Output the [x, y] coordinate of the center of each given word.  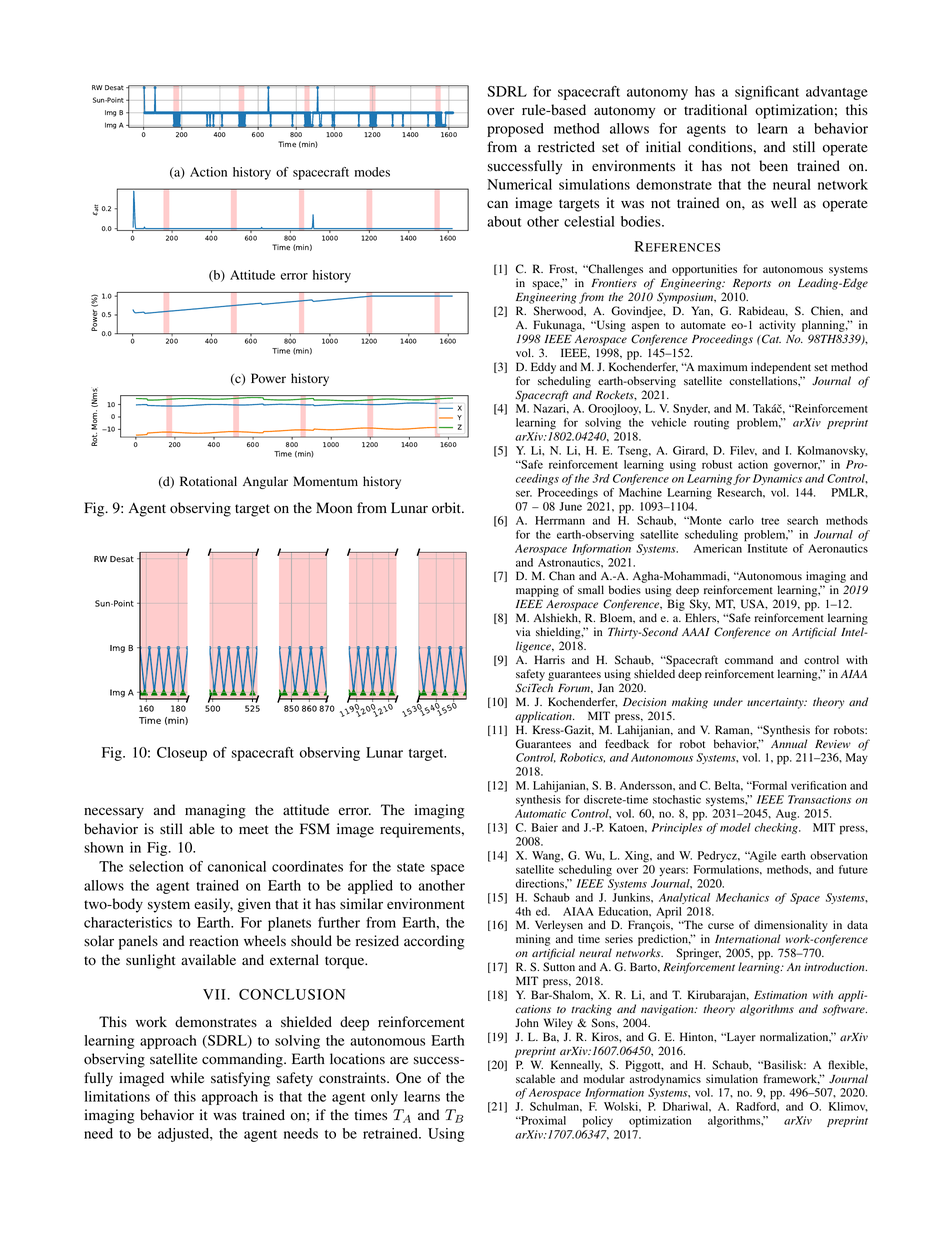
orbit [447, 508]
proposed [515, 130]
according [434, 942]
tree [770, 521]
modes [372, 172]
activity [777, 326]
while [187, 1077]
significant [767, 93]
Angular [265, 482]
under [728, 702]
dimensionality [791, 927]
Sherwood [559, 311]
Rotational [208, 481]
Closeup [182, 754]
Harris [549, 659]
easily [213, 905]
